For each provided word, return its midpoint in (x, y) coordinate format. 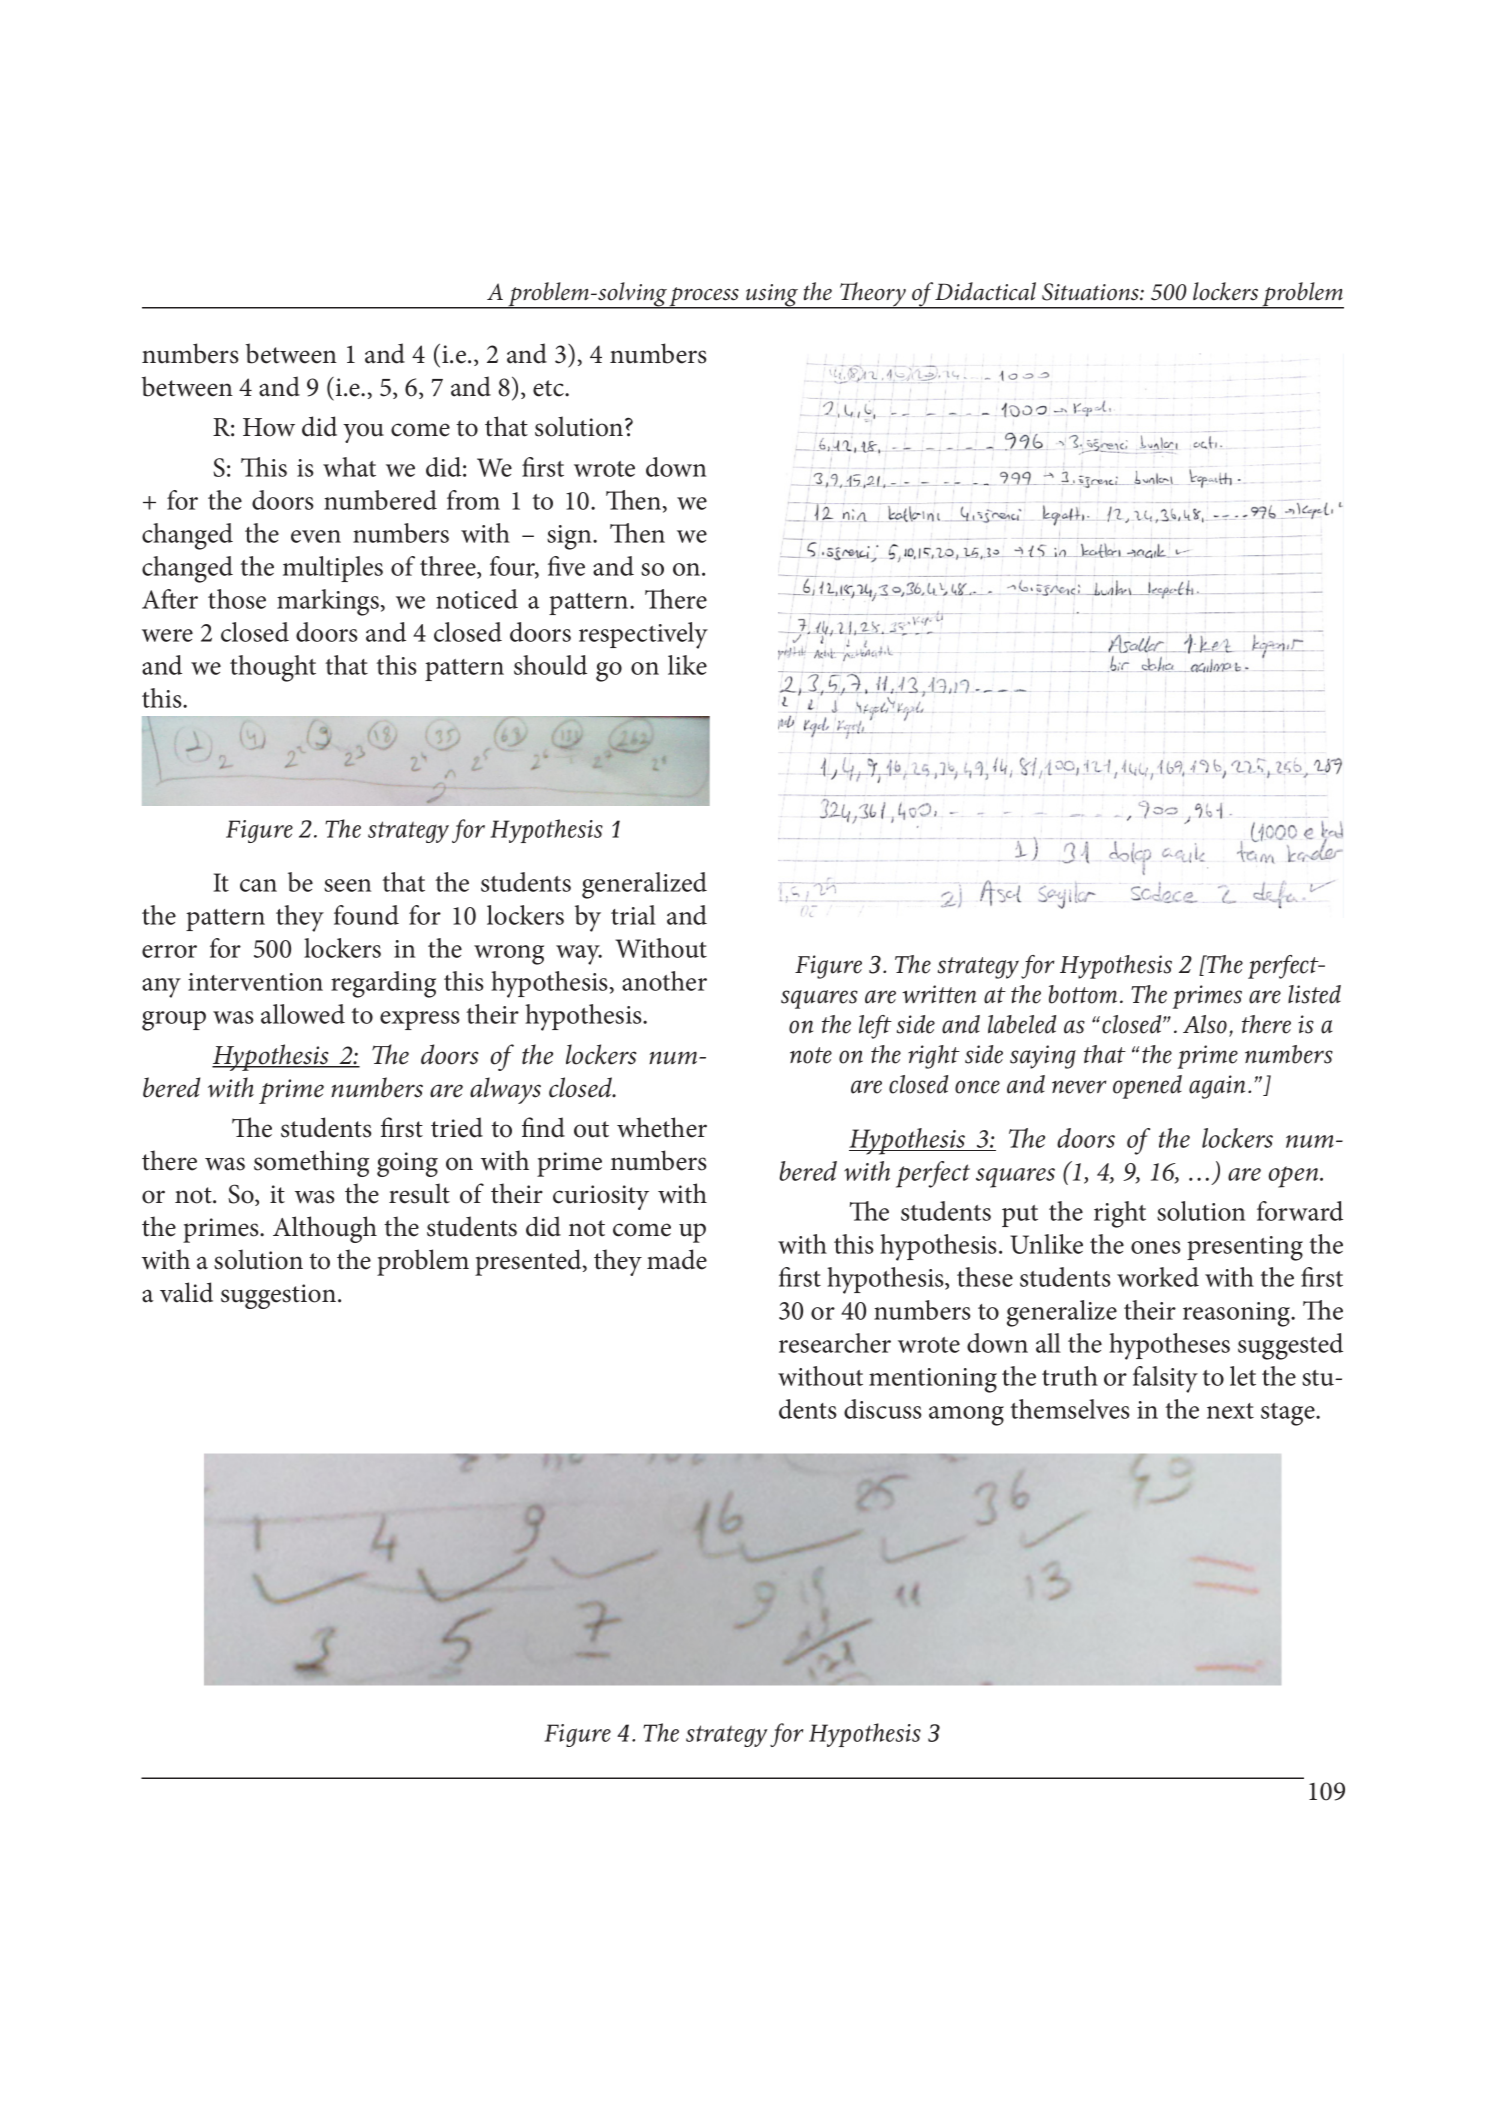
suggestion (278, 1296)
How (269, 427)
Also (1205, 1024)
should (550, 665)
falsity (1165, 1379)
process (704, 298)
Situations (1091, 292)
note (811, 1055)
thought (273, 668)
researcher (835, 1343)
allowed (303, 1014)
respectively (643, 635)
